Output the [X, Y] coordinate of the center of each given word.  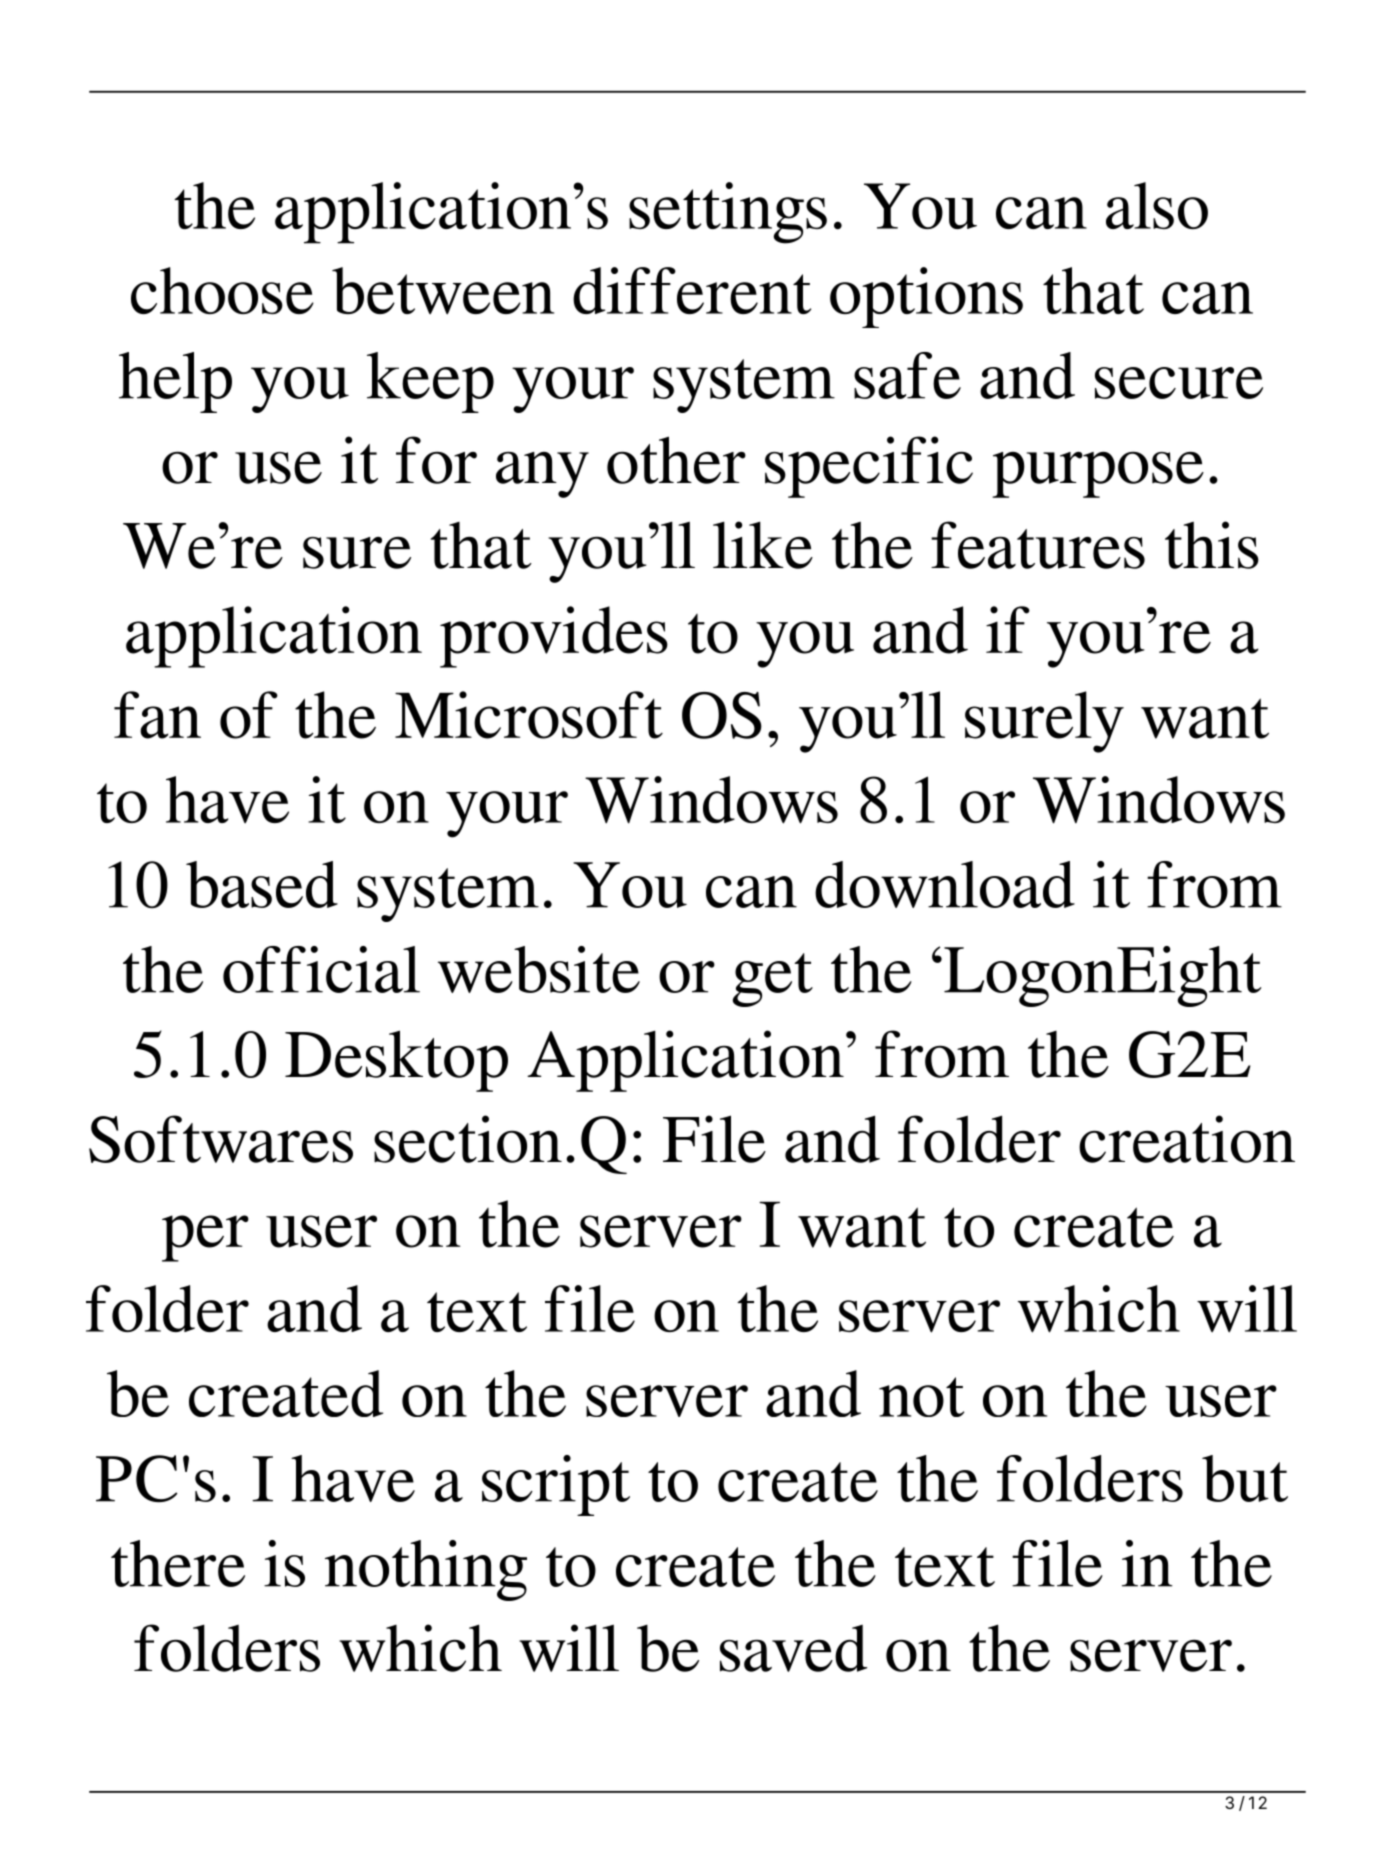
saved [793, 1648]
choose [222, 290]
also [1157, 205]
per [205, 1238]
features [1038, 545]
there [178, 1563]
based [262, 884]
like [763, 545]
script [556, 1485]
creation [1187, 1139]
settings [728, 213]
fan [157, 715]
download [945, 884]
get [772, 980]
